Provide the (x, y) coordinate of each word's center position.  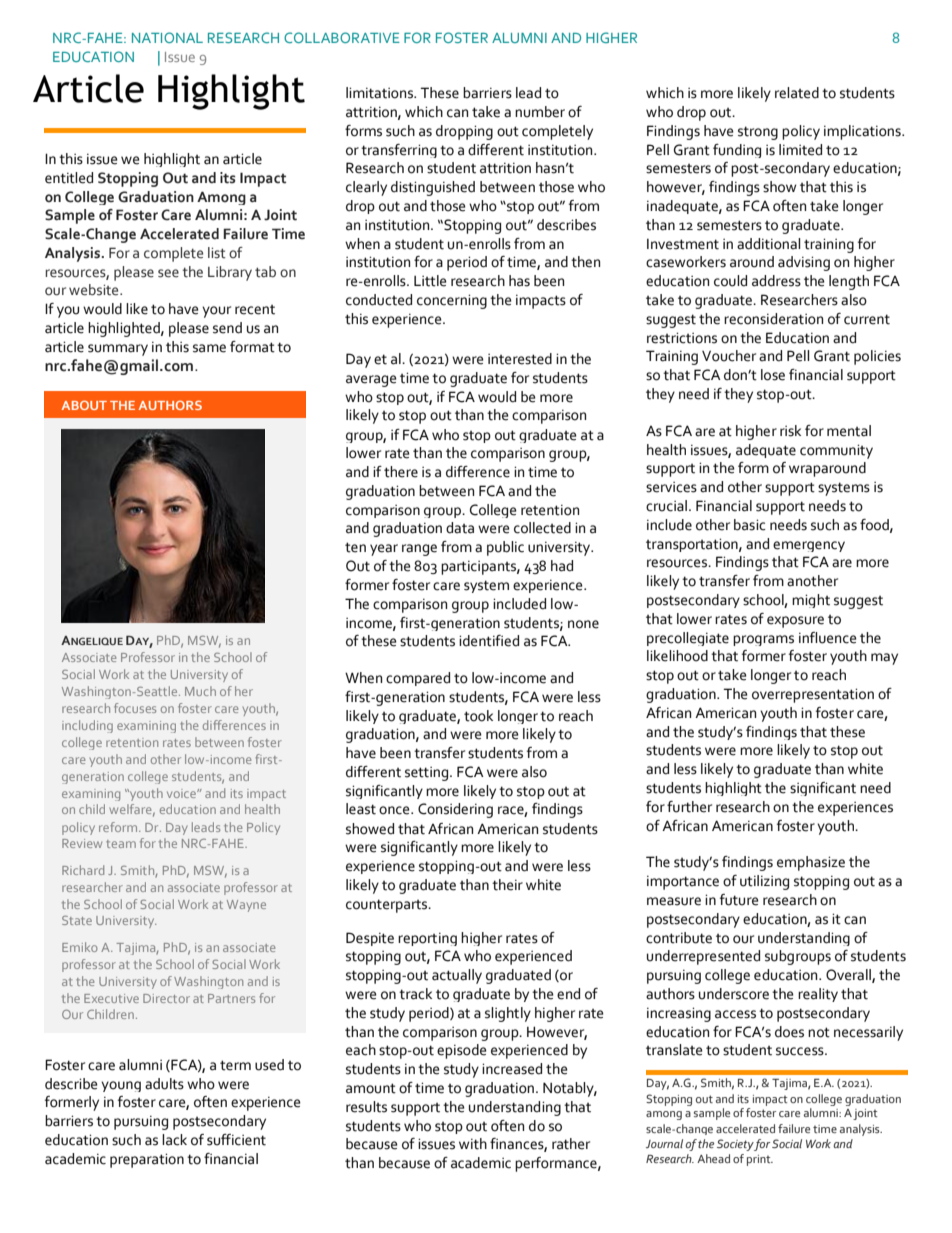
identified (489, 641)
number (540, 112)
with (473, 1144)
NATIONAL (167, 37)
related (797, 93)
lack (174, 1140)
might (811, 601)
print (760, 1160)
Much (200, 691)
